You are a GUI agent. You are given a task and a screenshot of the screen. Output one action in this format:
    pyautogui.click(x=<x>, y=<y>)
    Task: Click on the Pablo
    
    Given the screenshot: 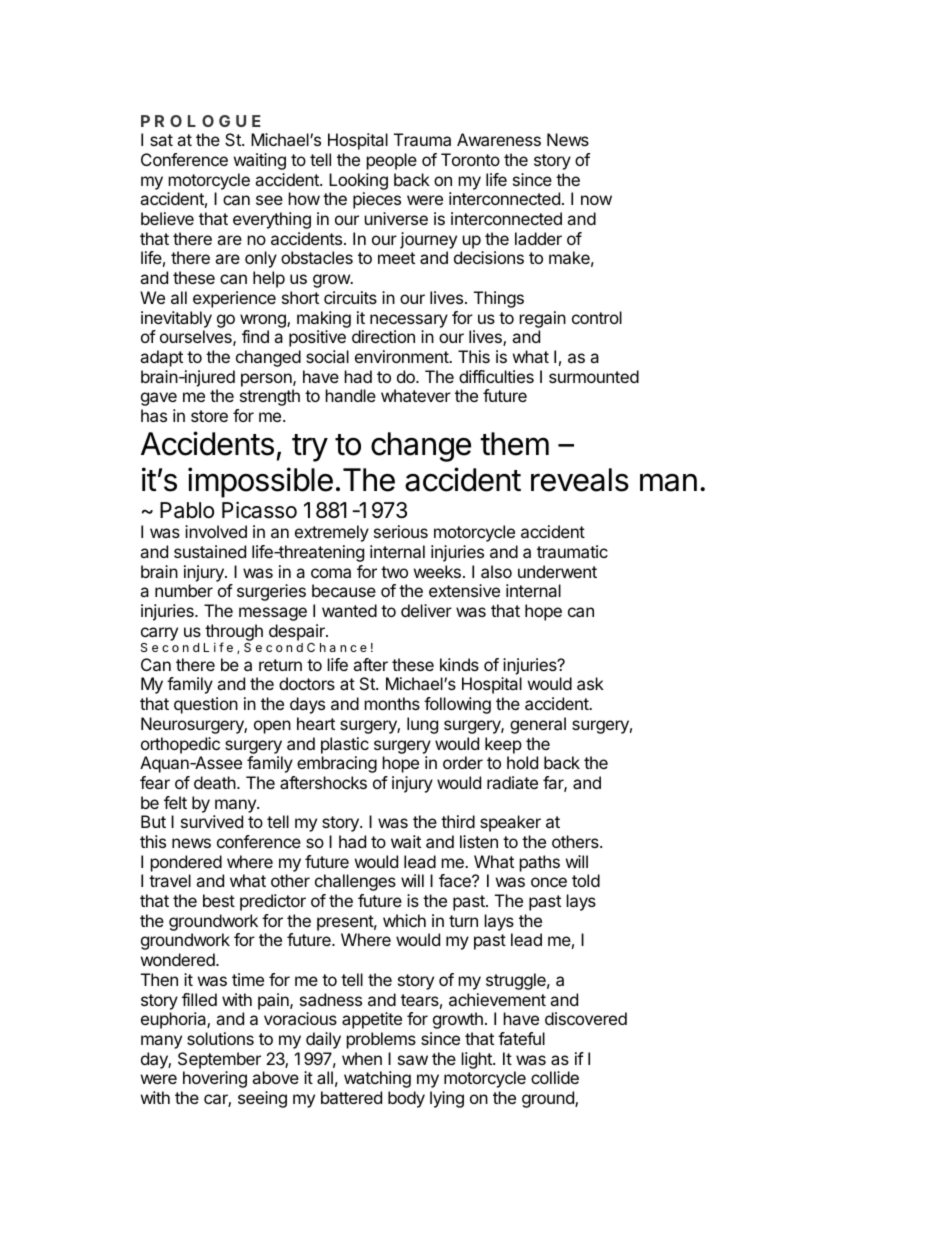 What is the action you would take?
    pyautogui.click(x=187, y=510)
